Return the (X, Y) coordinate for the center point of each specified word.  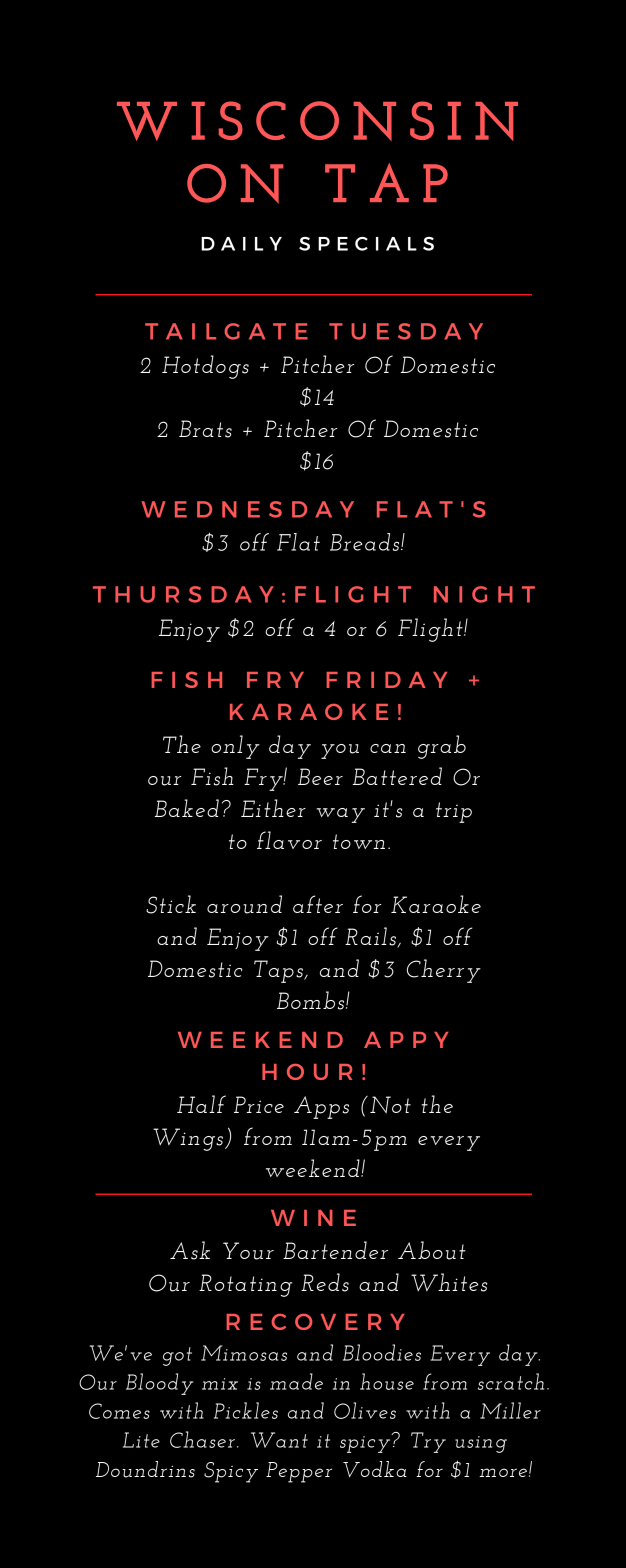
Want (279, 1440)
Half (201, 1104)
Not (390, 1105)
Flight (431, 630)
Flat (298, 542)
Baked (187, 808)
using (481, 1444)
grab (442, 747)
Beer (320, 776)
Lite (141, 1440)
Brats (205, 429)
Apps (321, 1107)
